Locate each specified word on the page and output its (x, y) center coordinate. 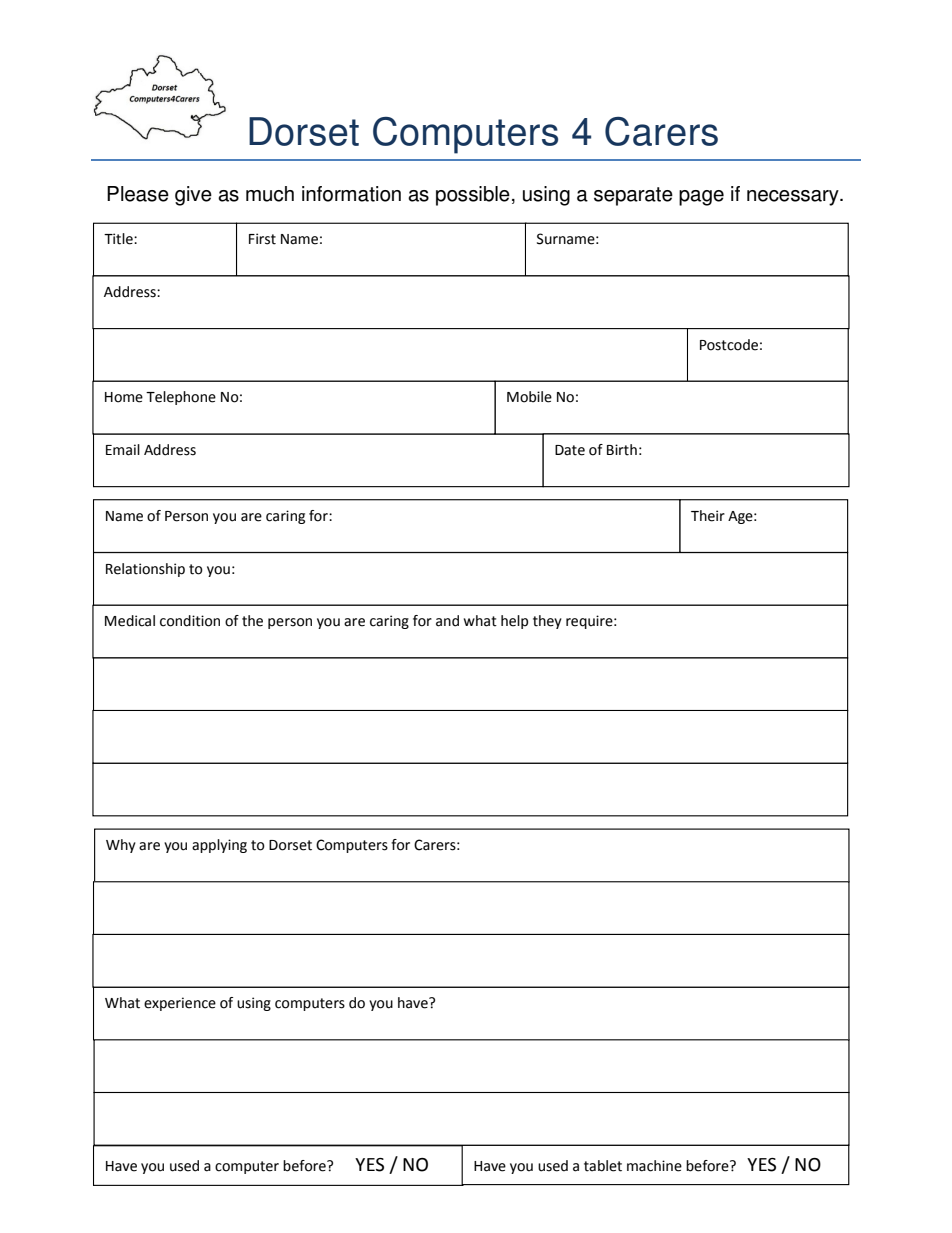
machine (654, 1166)
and (447, 621)
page (701, 198)
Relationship (145, 570)
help (514, 622)
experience (180, 1004)
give (193, 196)
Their (708, 516)
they (547, 622)
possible (473, 196)
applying (219, 846)
